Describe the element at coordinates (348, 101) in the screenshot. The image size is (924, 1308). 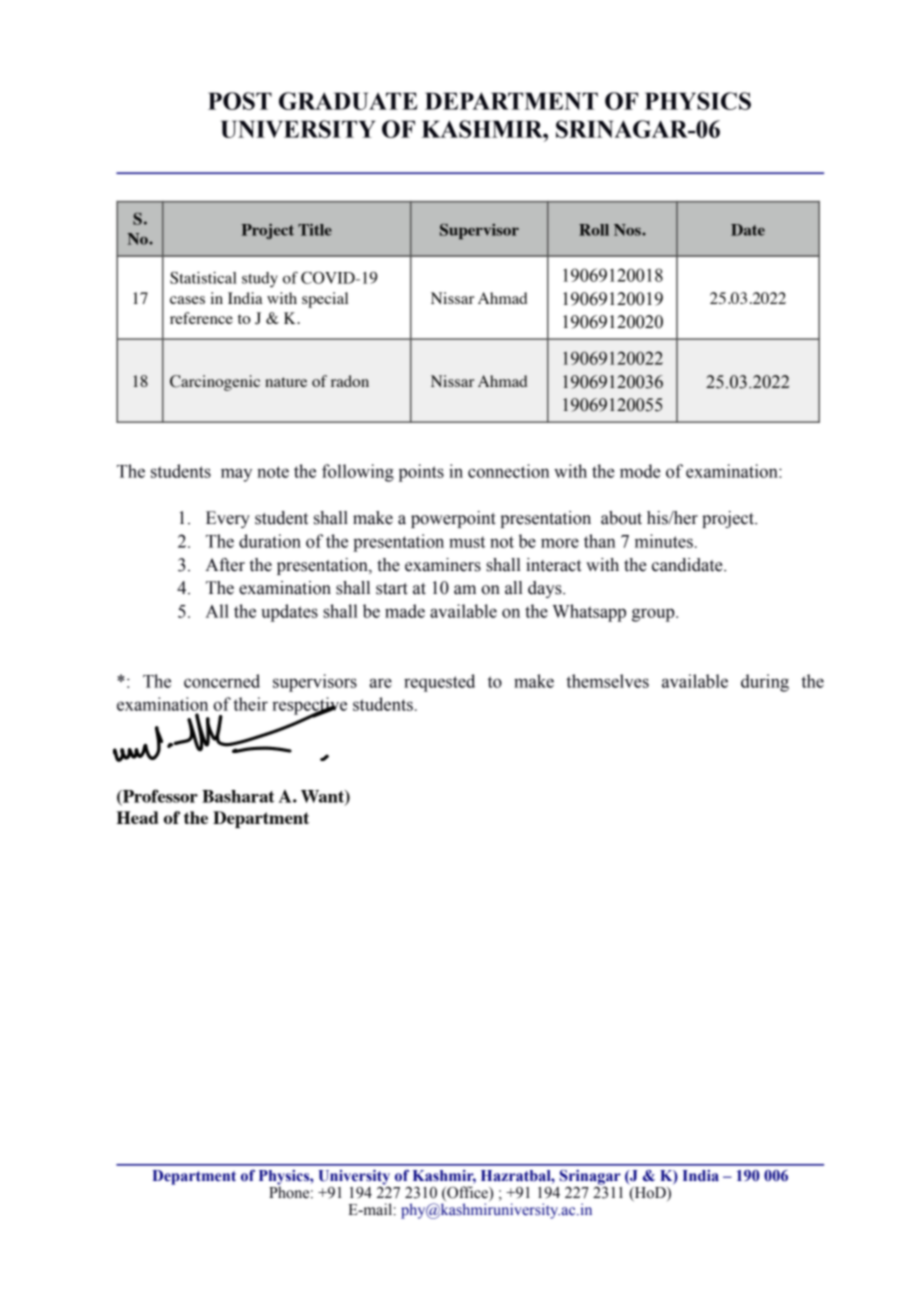
I see `GRADUATE` at that location.
